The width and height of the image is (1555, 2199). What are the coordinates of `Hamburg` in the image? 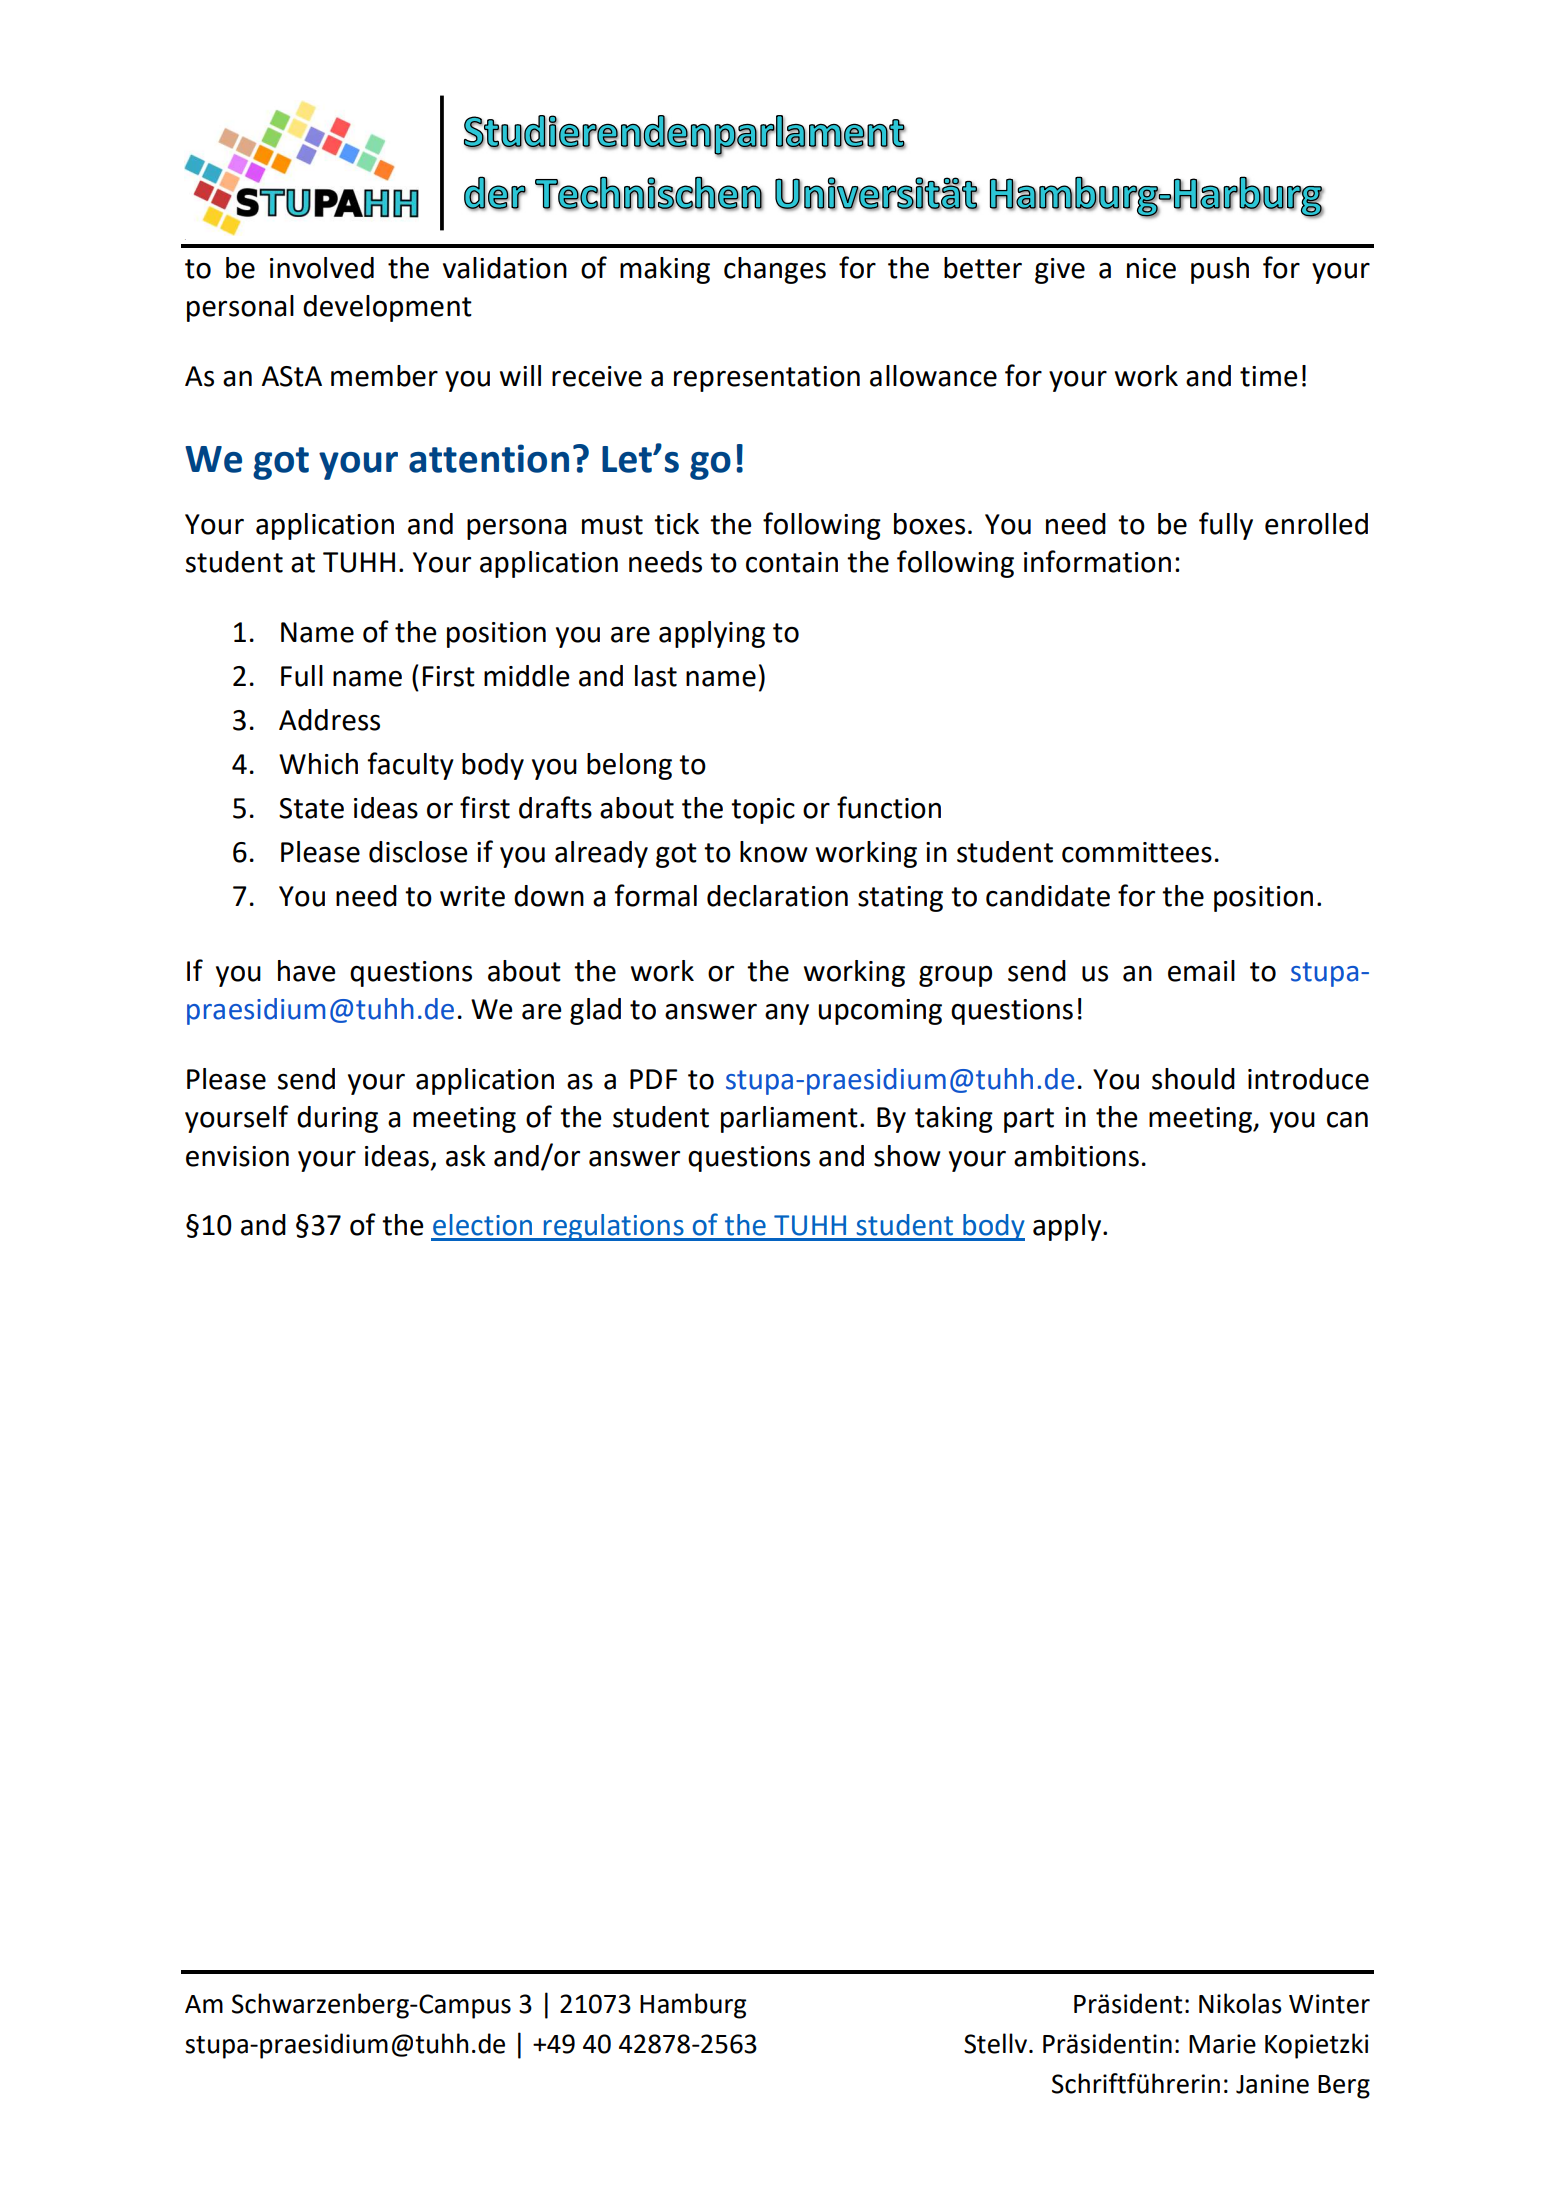 It's located at (693, 2006).
